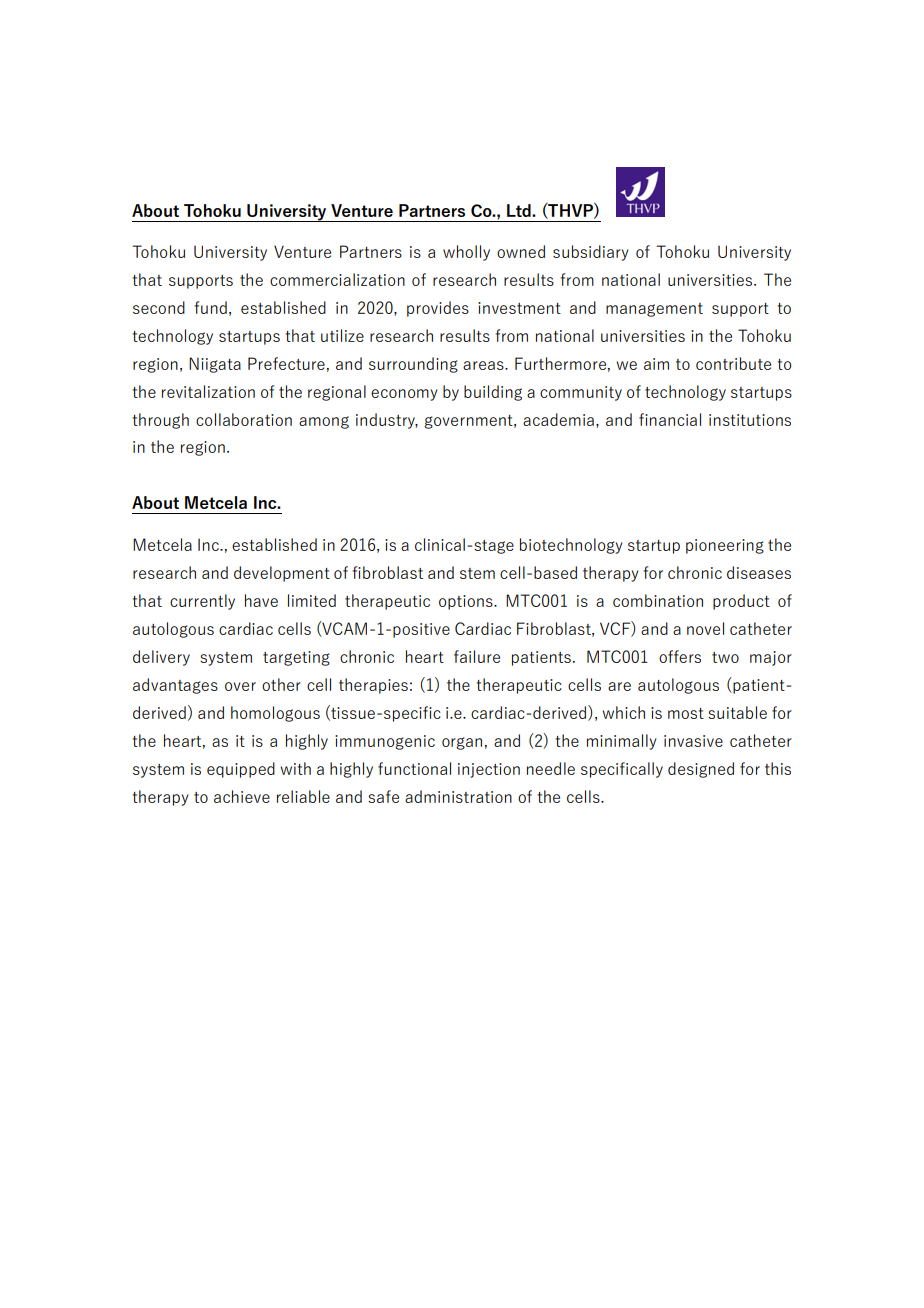 This page has height=1308, width=924. I want to click on contribute, so click(733, 363).
